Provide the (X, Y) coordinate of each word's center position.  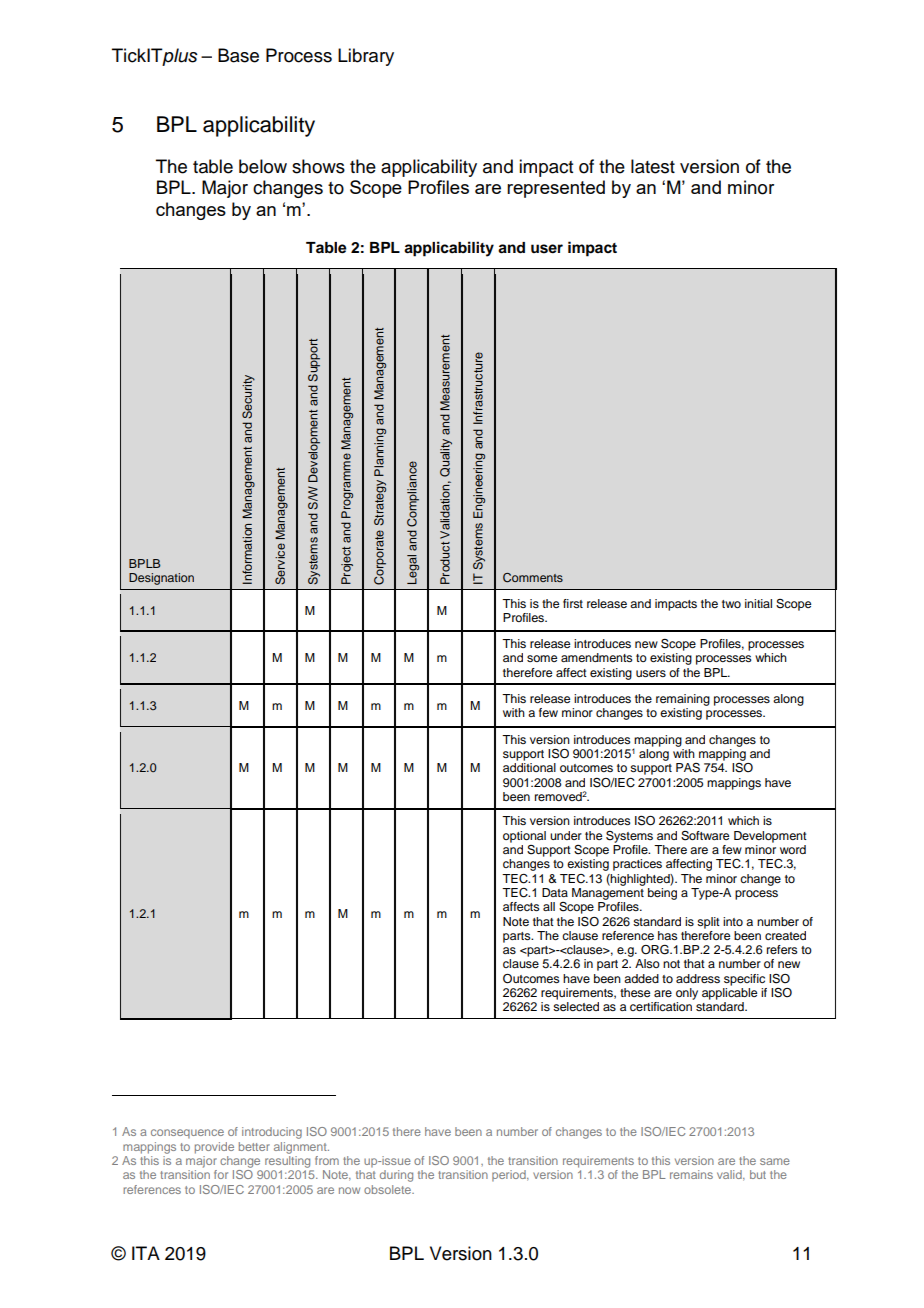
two (731, 604)
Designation (161, 579)
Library (366, 57)
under (566, 835)
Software (705, 836)
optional (524, 837)
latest (653, 166)
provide (214, 1148)
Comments (533, 578)
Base (238, 55)
